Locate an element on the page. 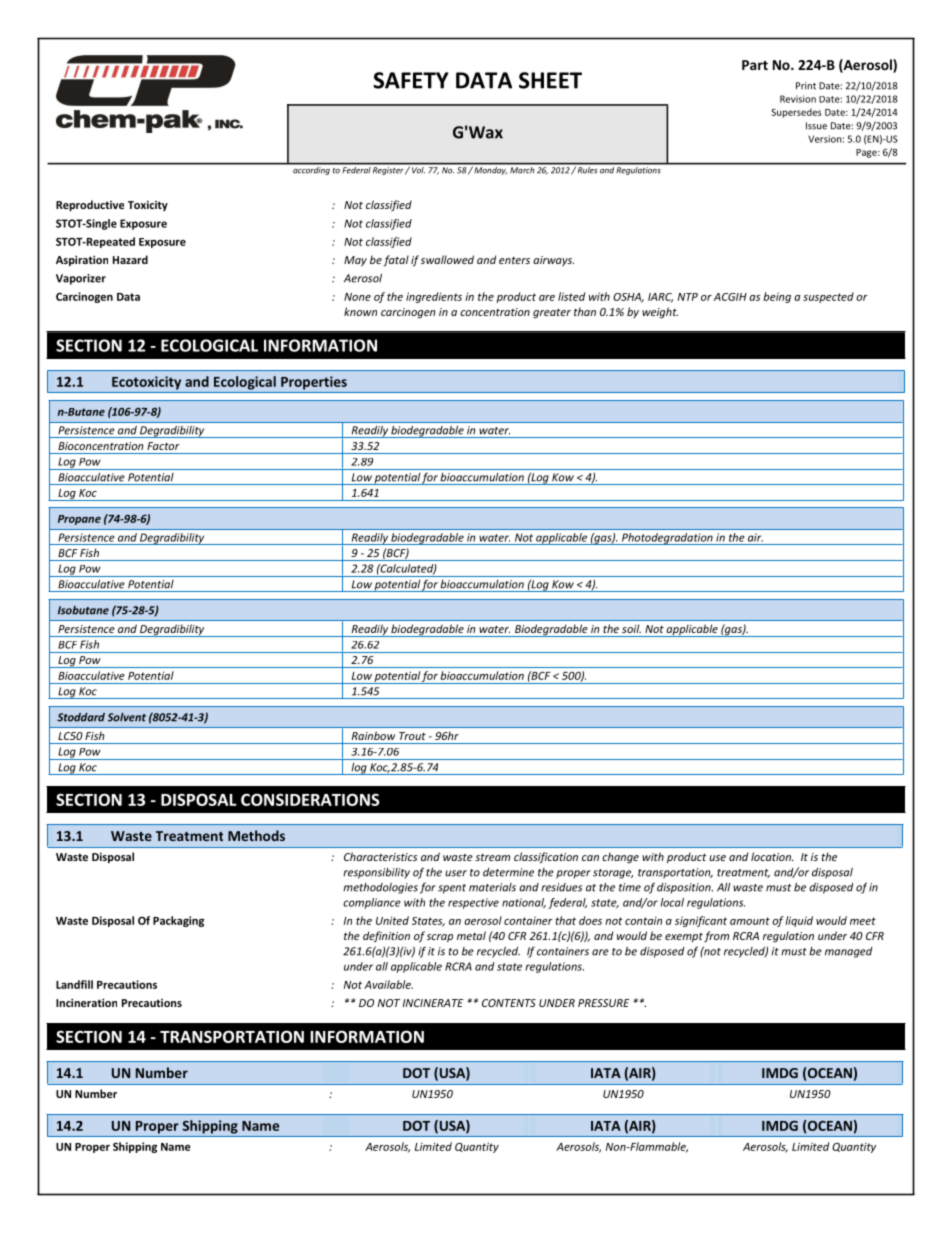  Factor is located at coordinates (163, 446).
